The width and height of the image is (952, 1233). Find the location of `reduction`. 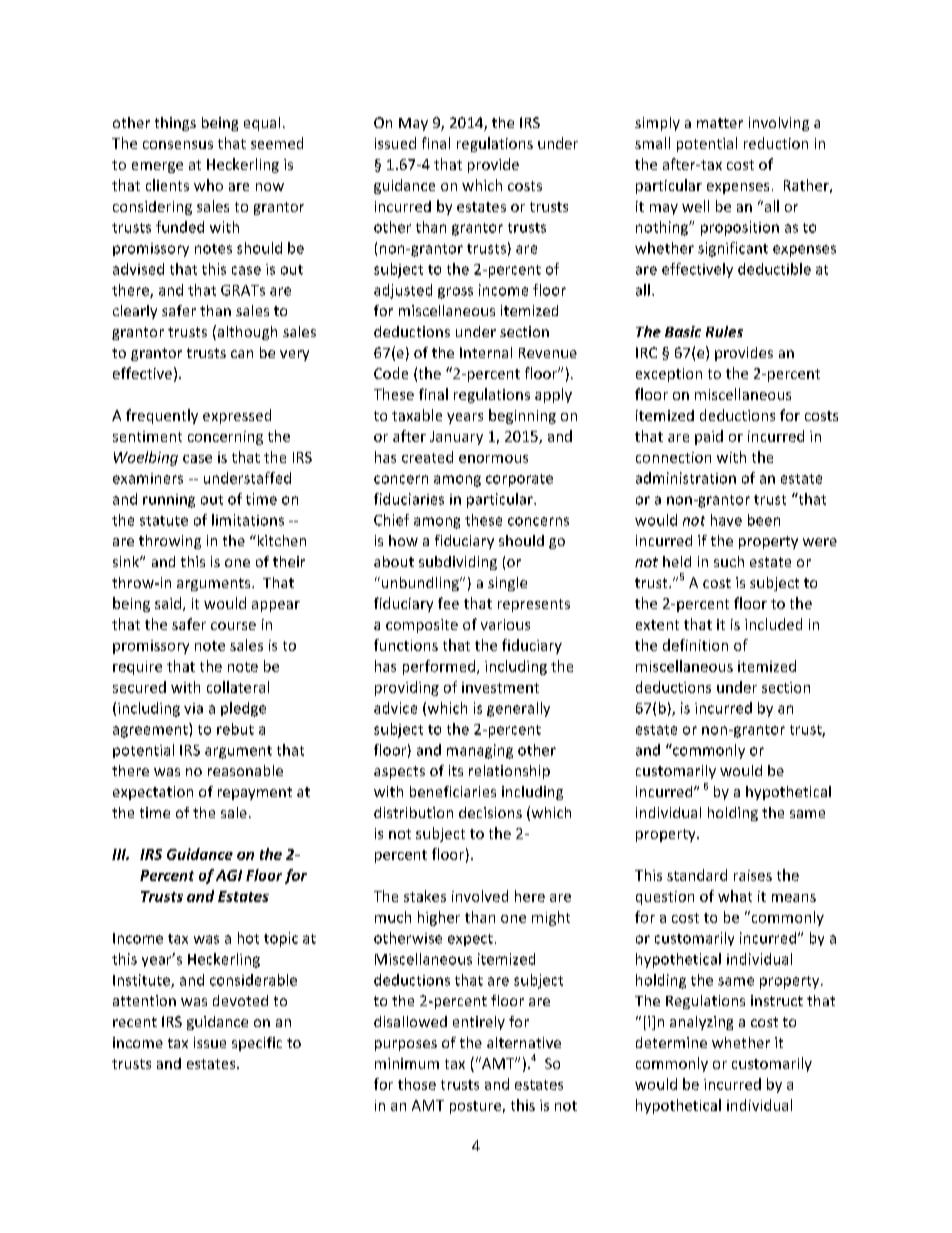

reduction is located at coordinates (776, 143).
